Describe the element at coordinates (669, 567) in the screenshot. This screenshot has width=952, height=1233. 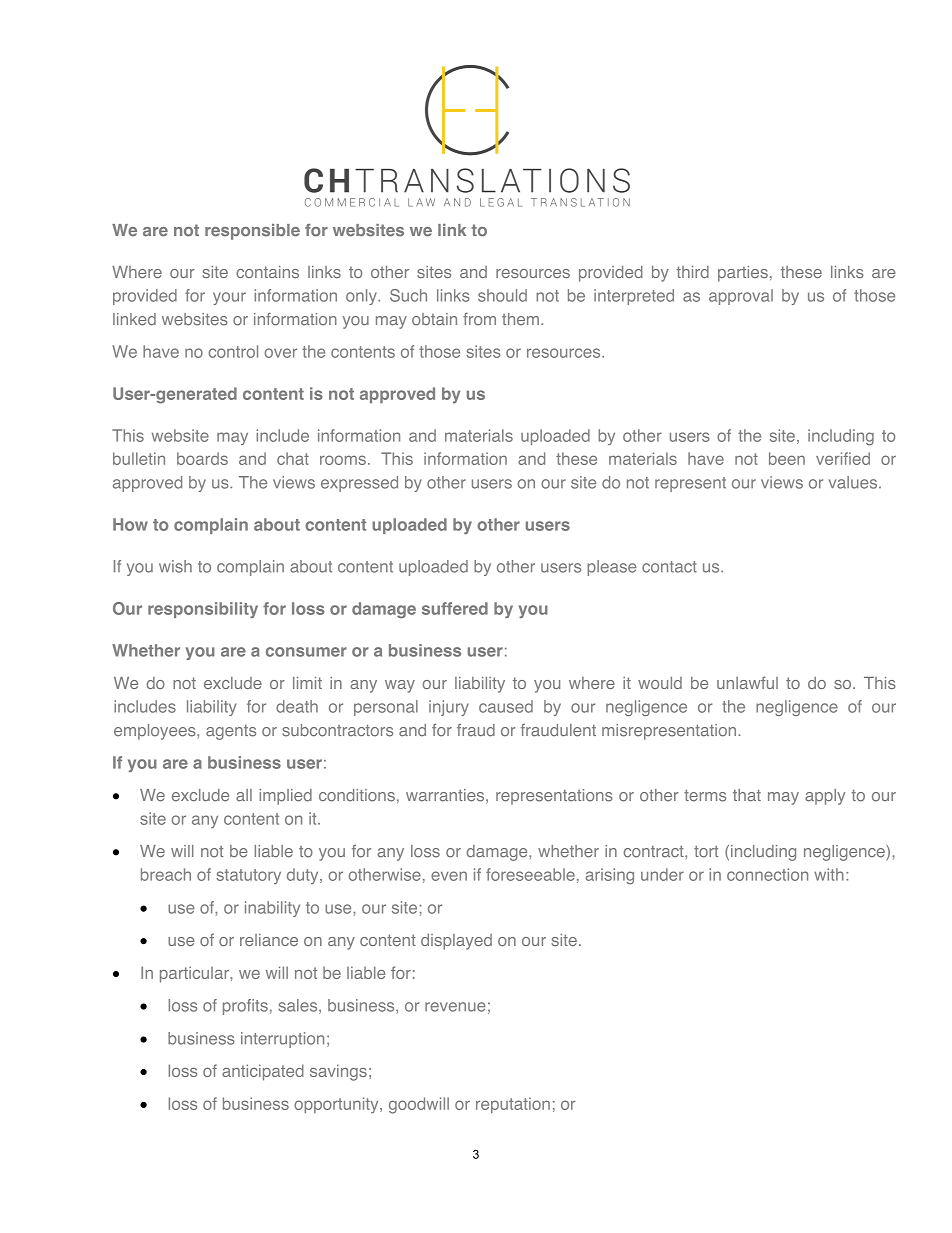
I see `contact` at that location.
